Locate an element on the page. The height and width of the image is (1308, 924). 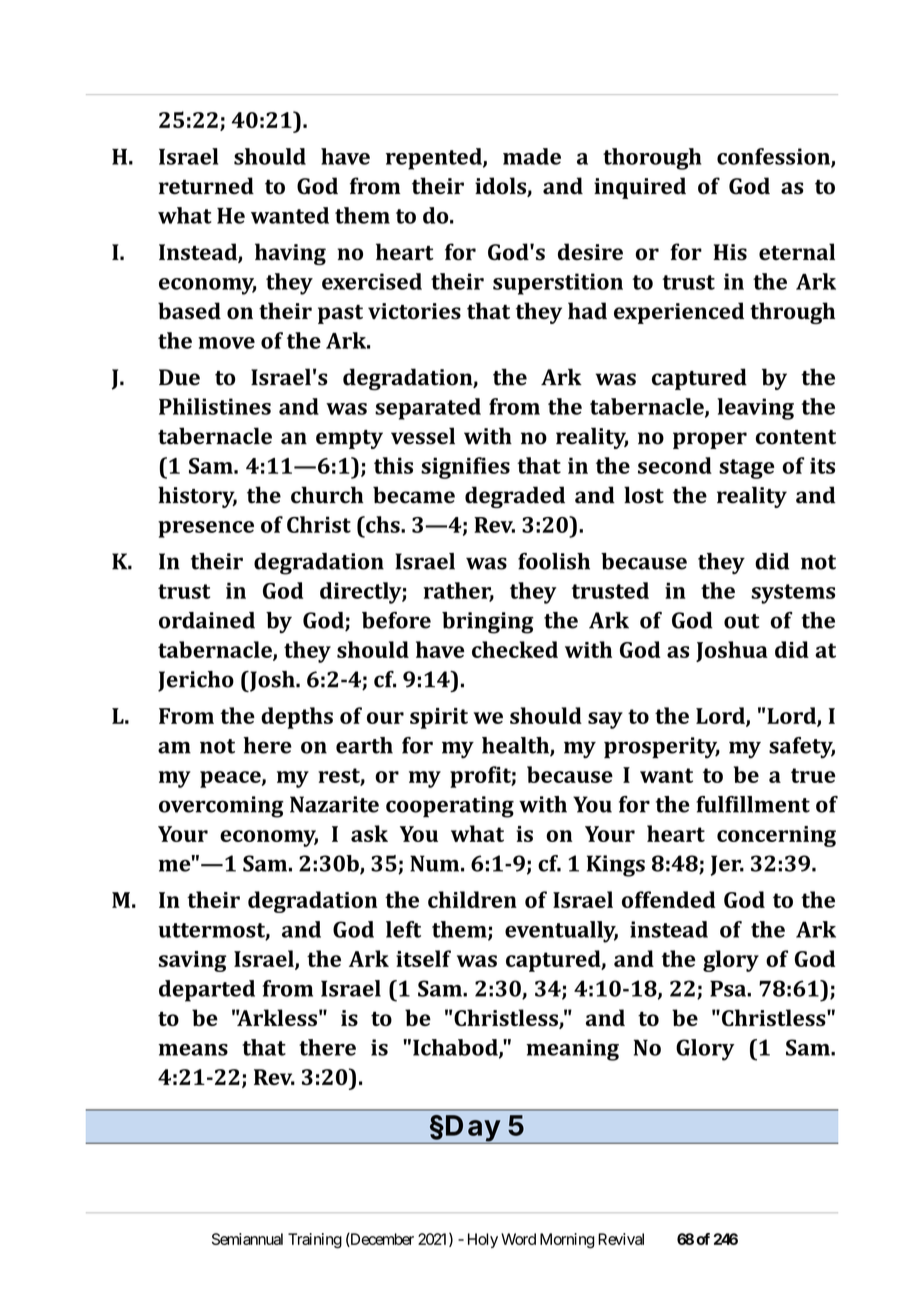
depths is located at coordinates (297, 718).
